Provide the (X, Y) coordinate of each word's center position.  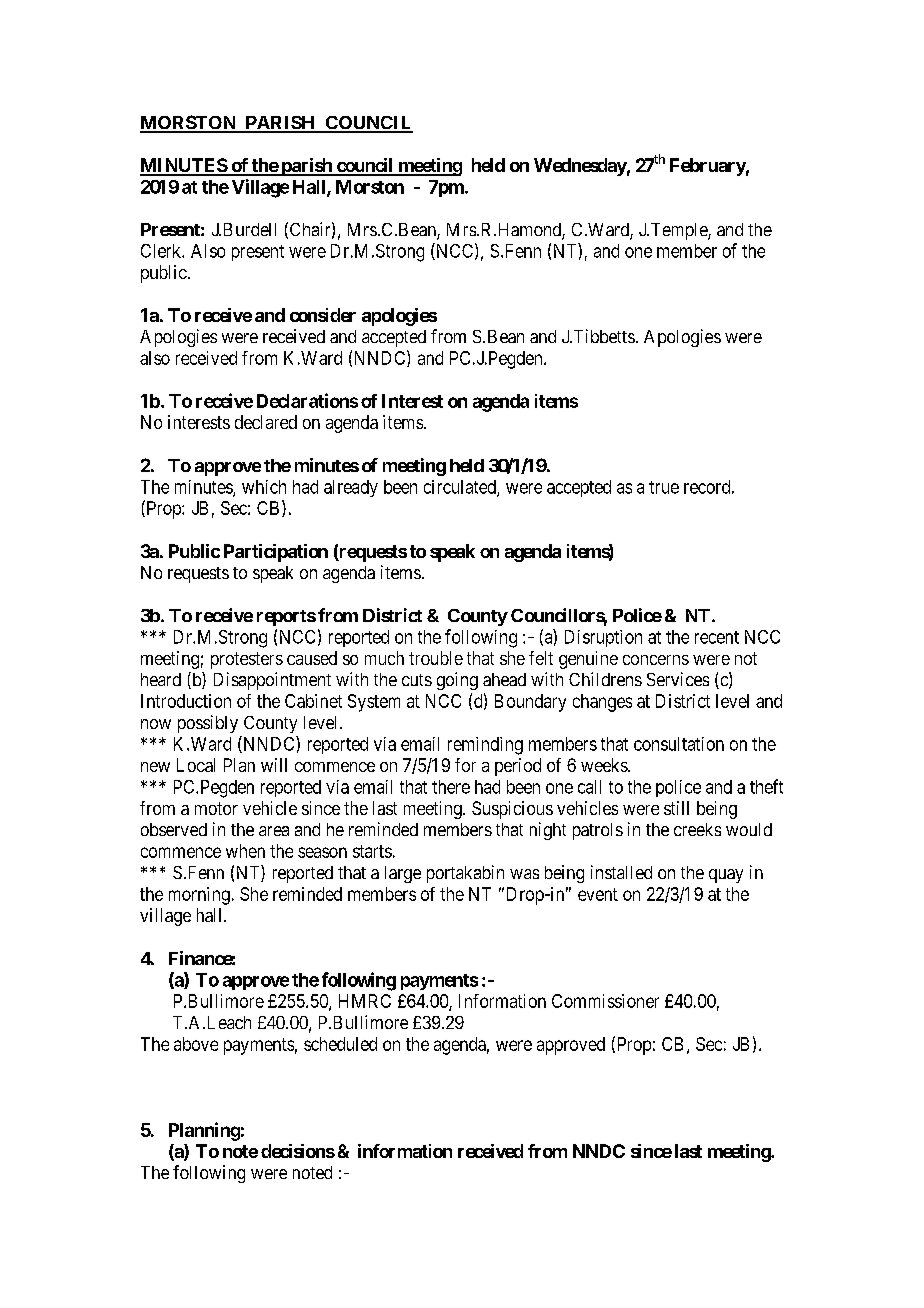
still (676, 808)
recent (717, 637)
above (196, 1044)
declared (266, 422)
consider (323, 315)
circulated (461, 488)
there (451, 787)
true (664, 487)
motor (216, 808)
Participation (276, 553)
